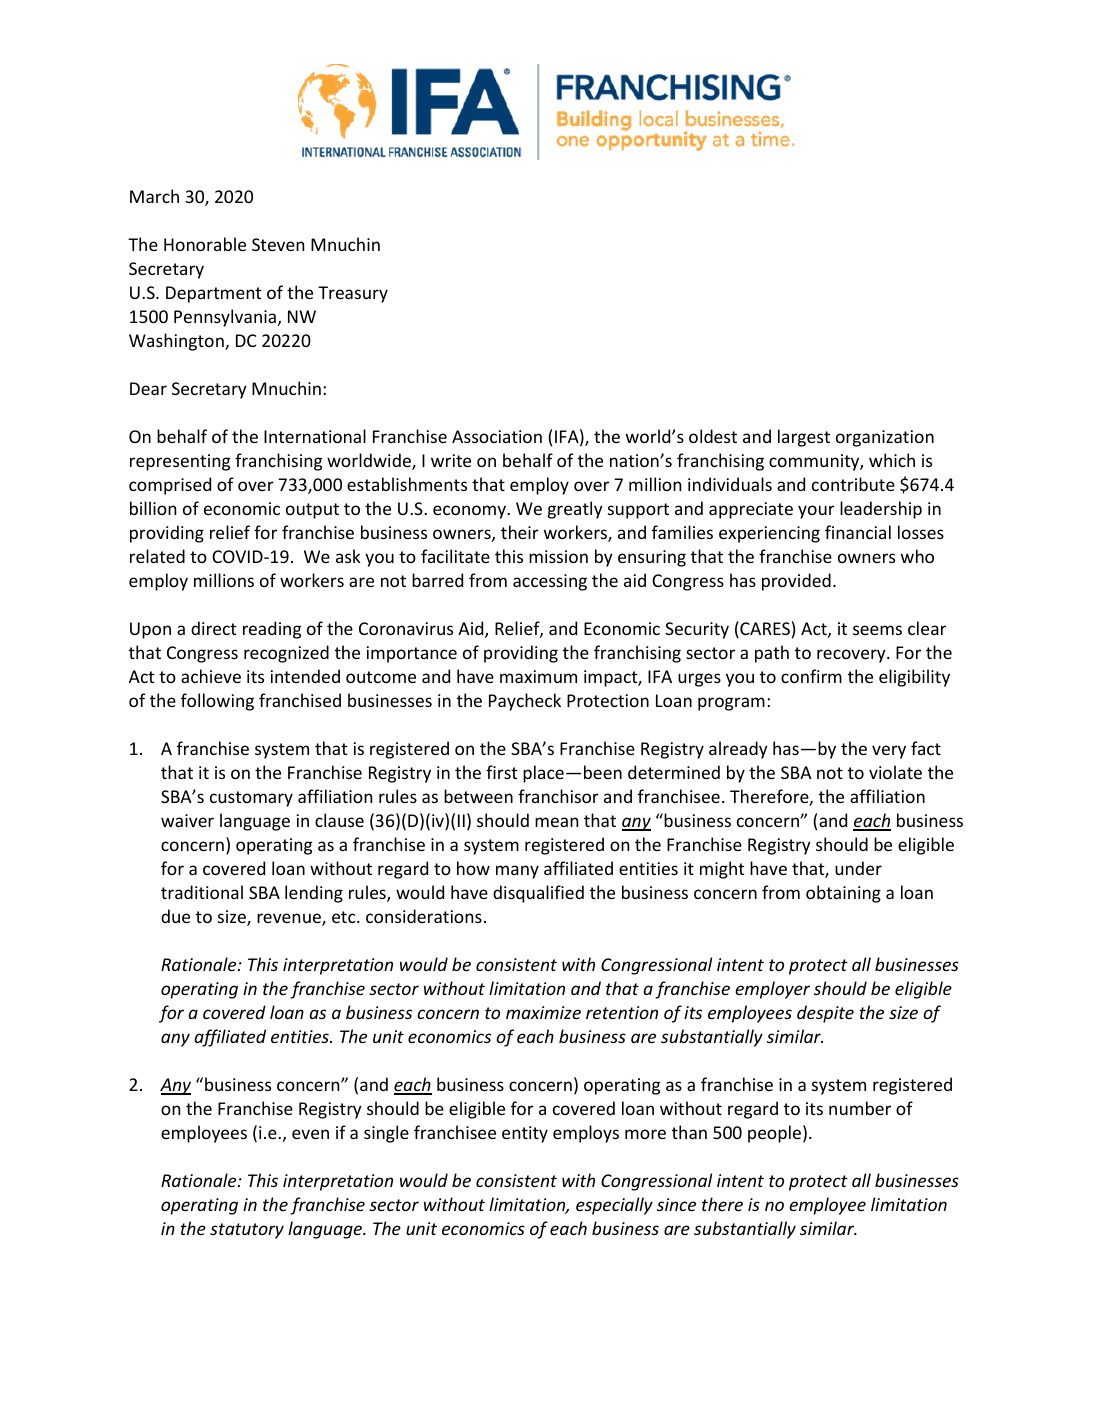  What do you see at coordinates (525, 702) in the document?
I see `Paycheck` at bounding box center [525, 702].
